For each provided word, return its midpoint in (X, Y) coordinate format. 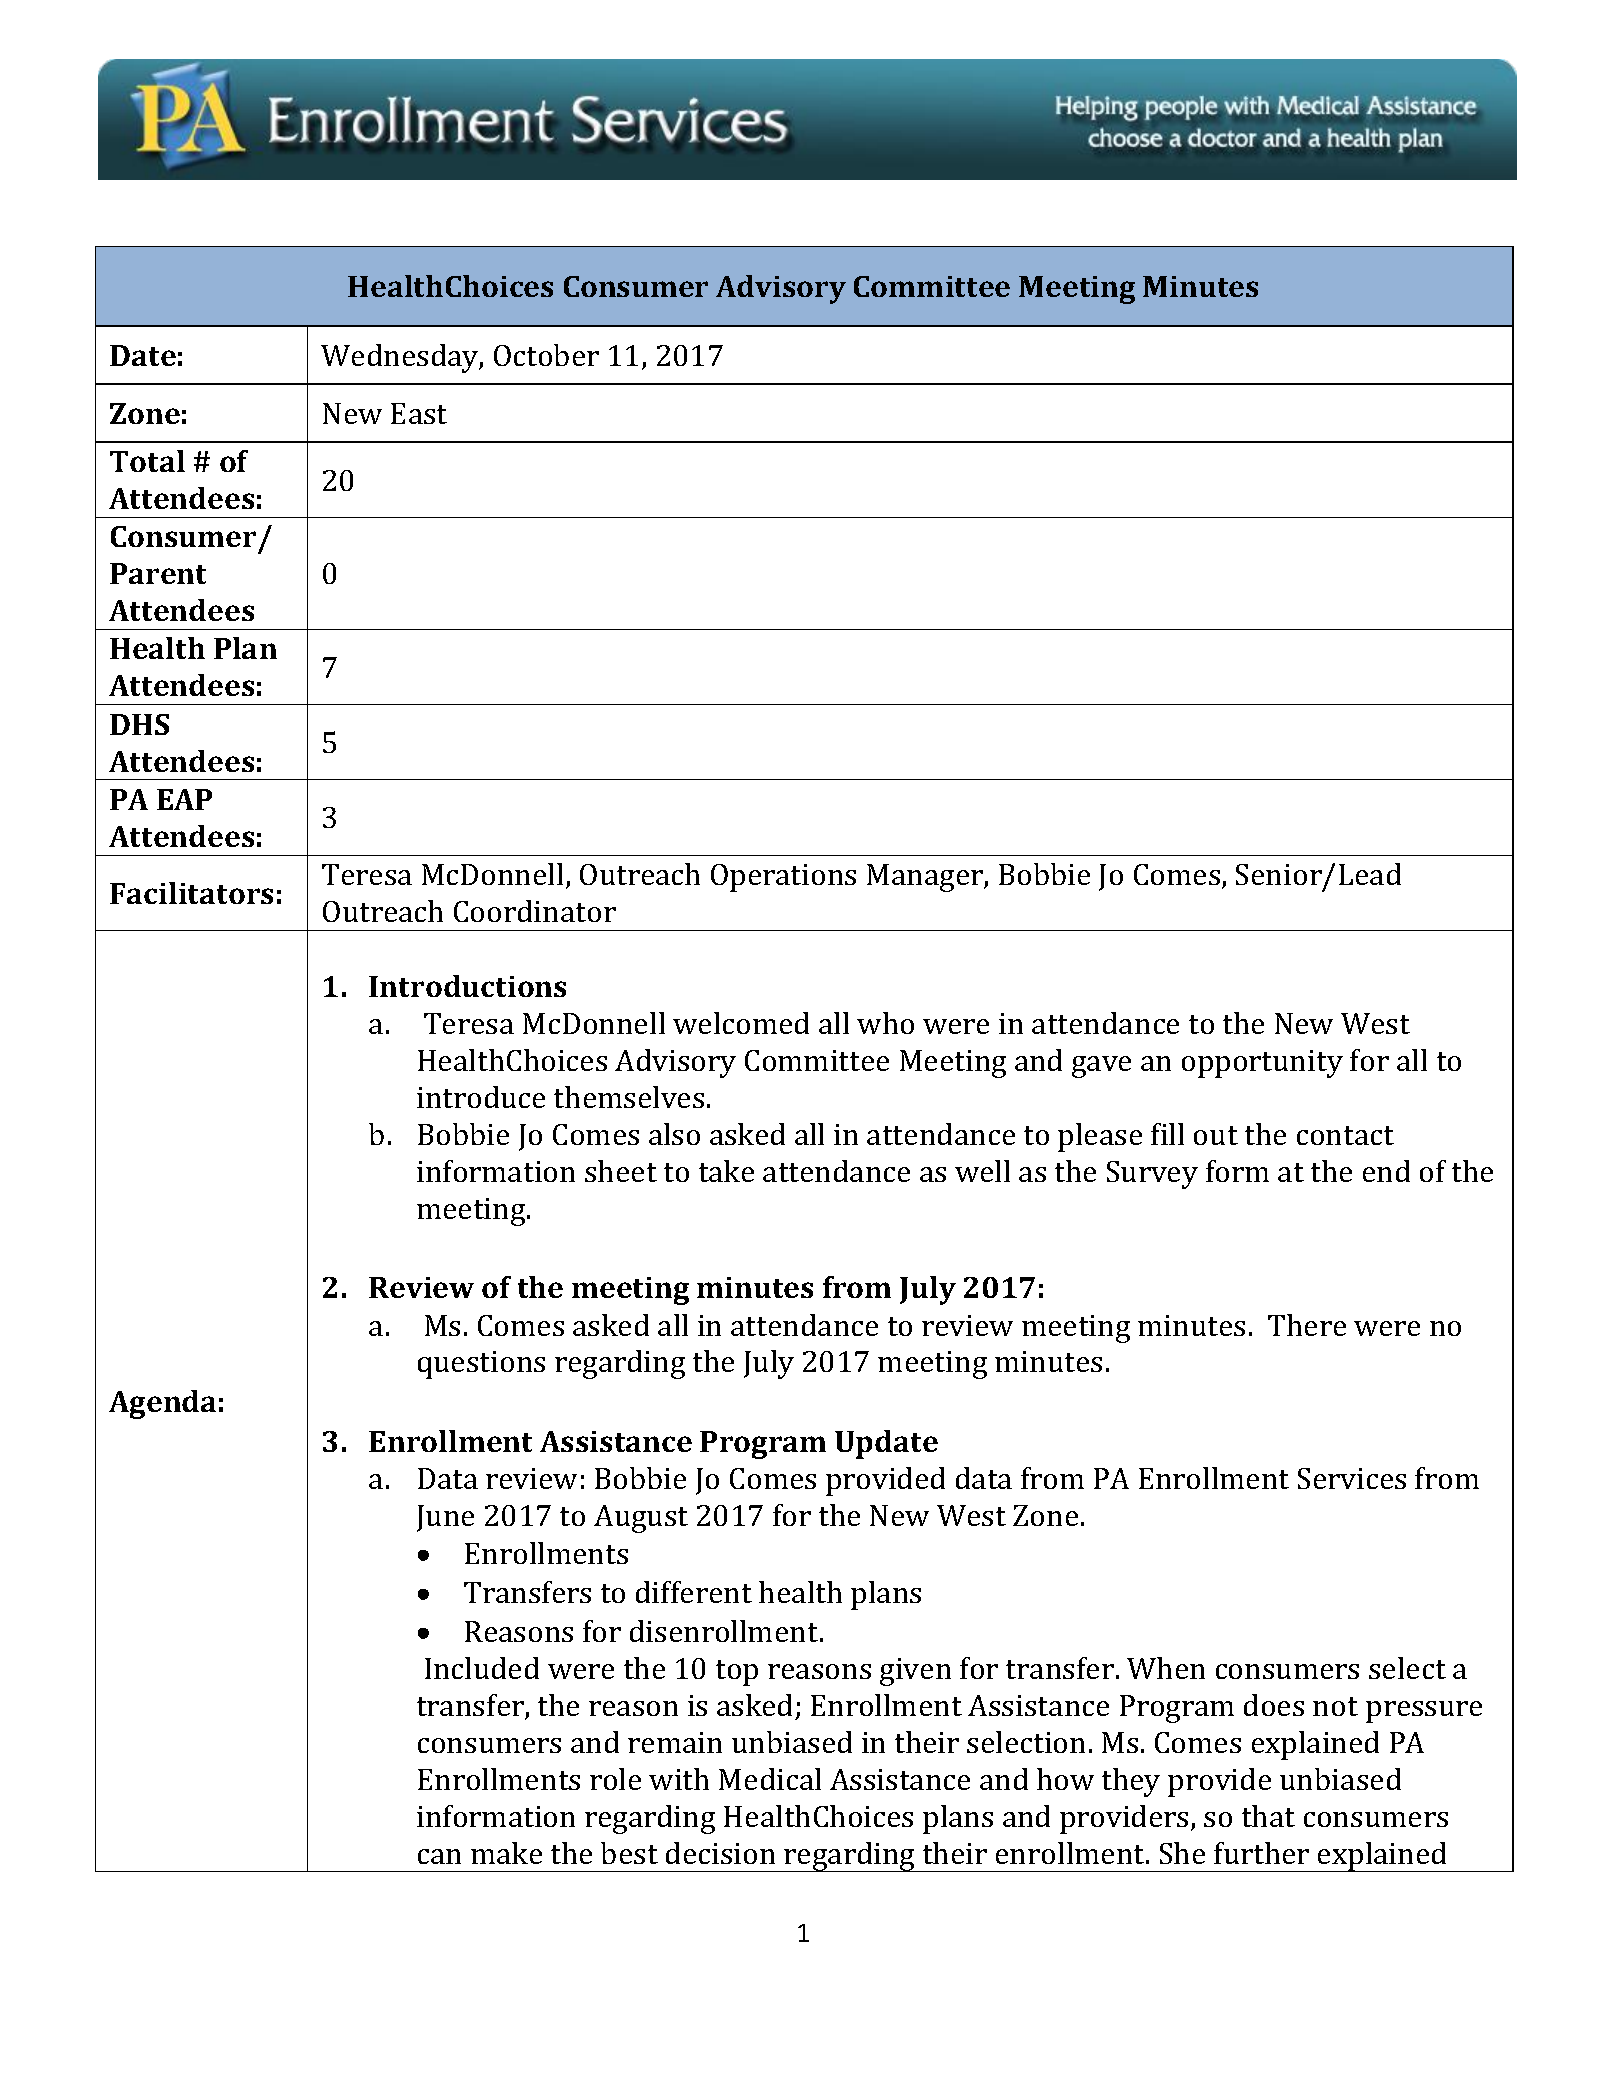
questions (481, 1365)
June (445, 1518)
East (419, 413)
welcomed (741, 1023)
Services (1352, 1478)
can (439, 1856)
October (546, 355)
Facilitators (191, 893)
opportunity (1262, 1064)
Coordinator (535, 911)
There (1307, 1325)
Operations (783, 878)
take (726, 1171)
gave (1101, 1067)
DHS (139, 724)
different (694, 1592)
